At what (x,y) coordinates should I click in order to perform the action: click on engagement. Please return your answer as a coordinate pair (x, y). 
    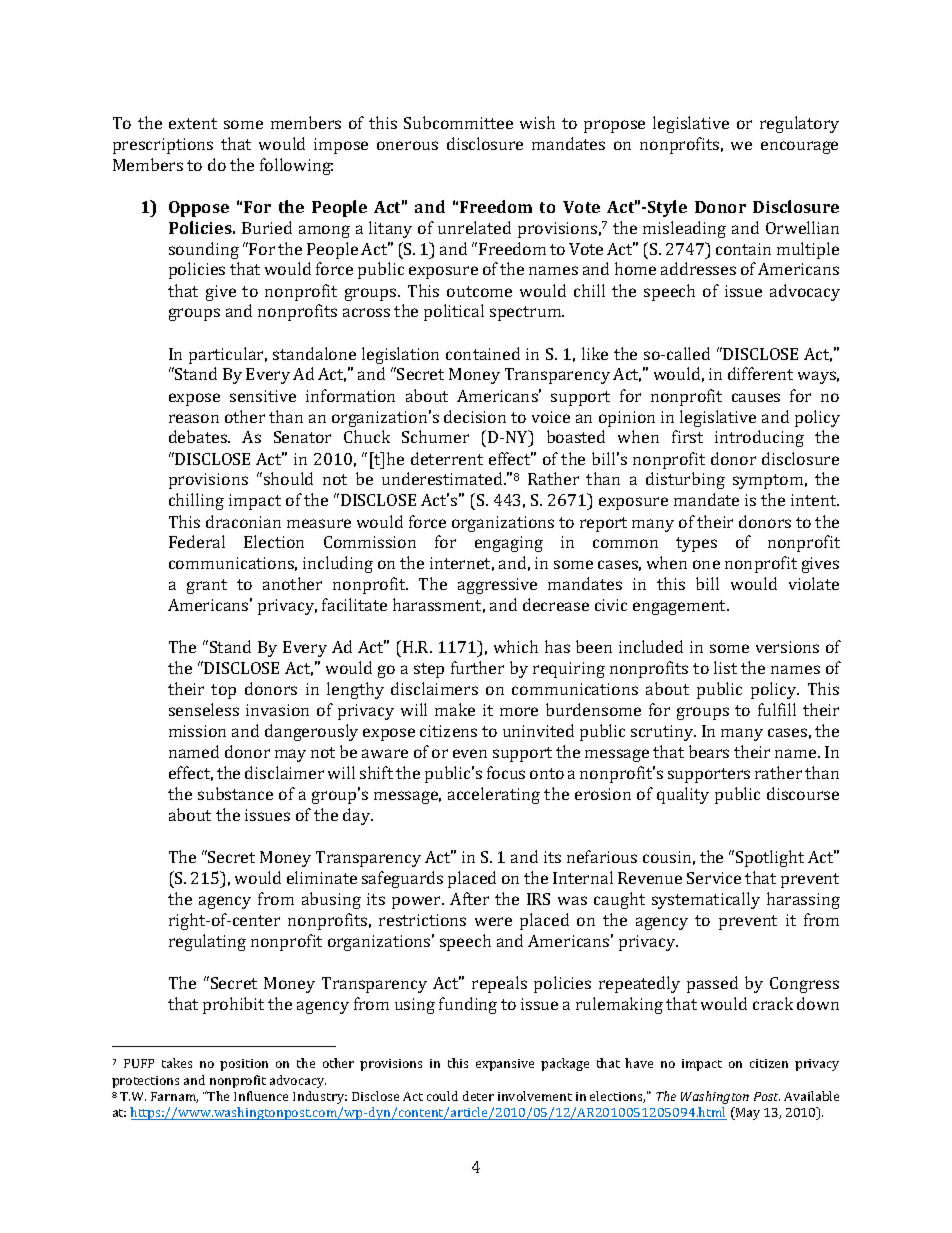
    Looking at the image, I should click on (681, 607).
